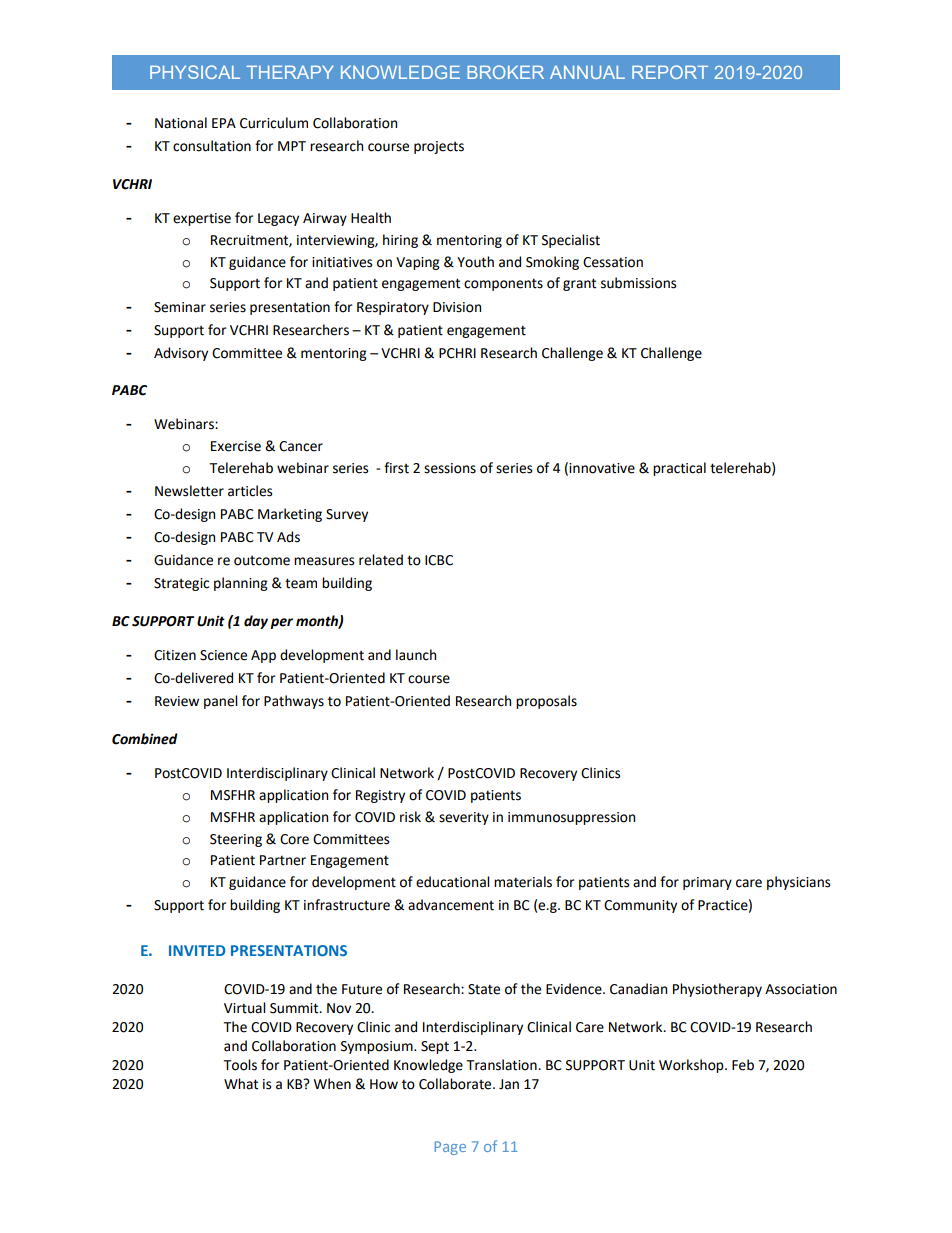 The width and height of the document is (952, 1233). I want to click on primary, so click(707, 883).
